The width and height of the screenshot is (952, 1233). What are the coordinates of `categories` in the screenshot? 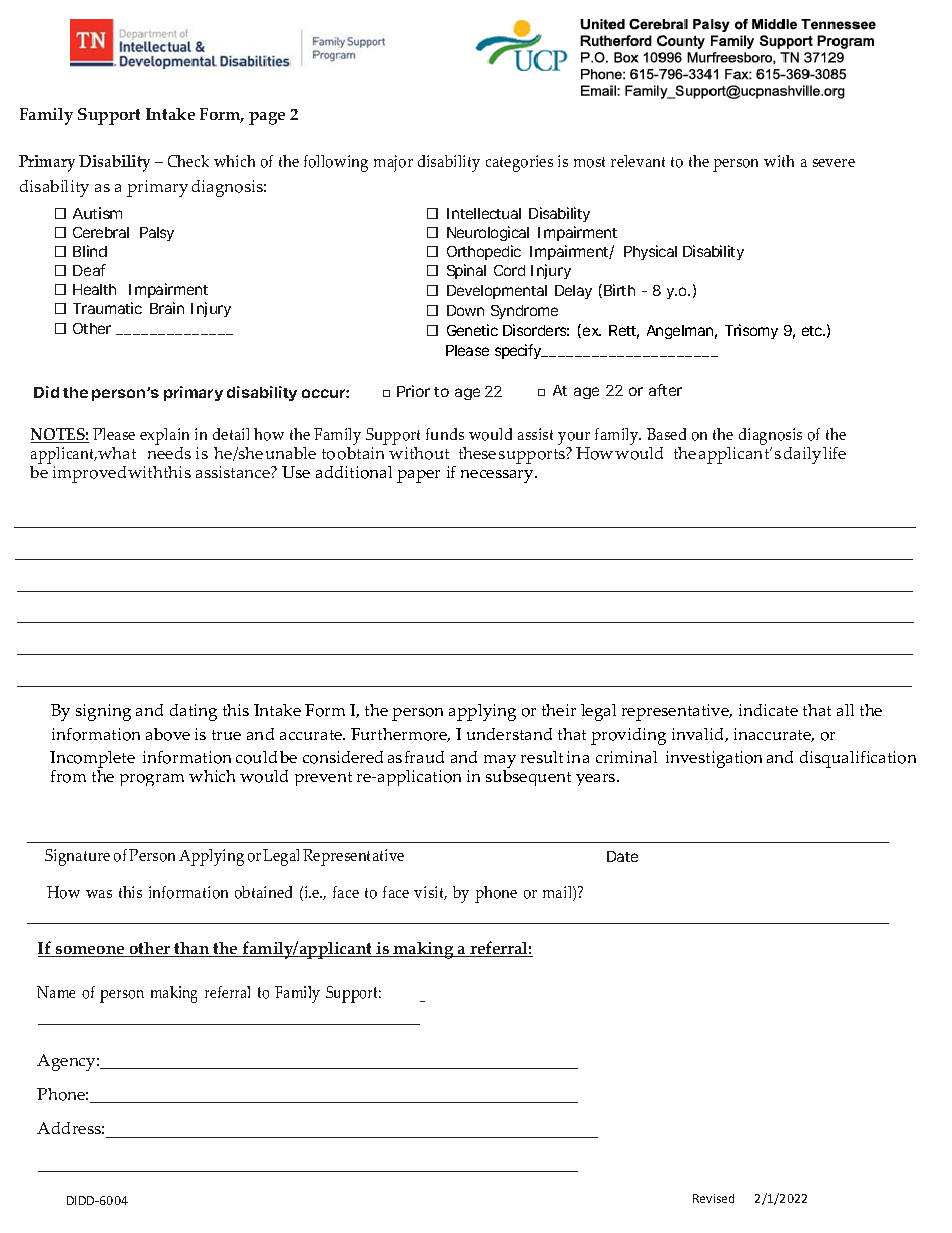 It's located at (519, 163).
